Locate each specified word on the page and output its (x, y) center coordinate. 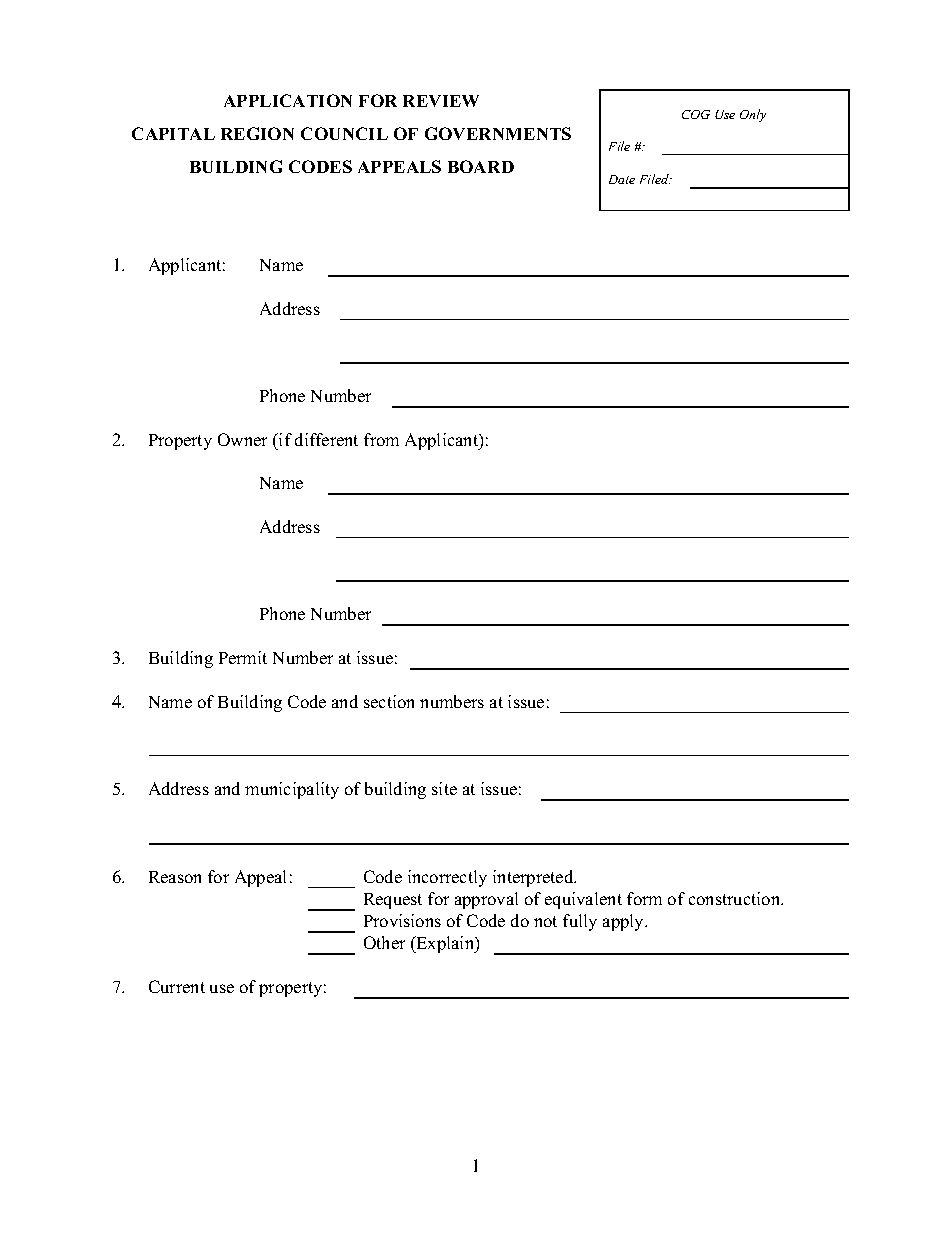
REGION (257, 133)
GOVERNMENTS (498, 133)
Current (177, 986)
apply (625, 922)
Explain (445, 944)
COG (696, 114)
